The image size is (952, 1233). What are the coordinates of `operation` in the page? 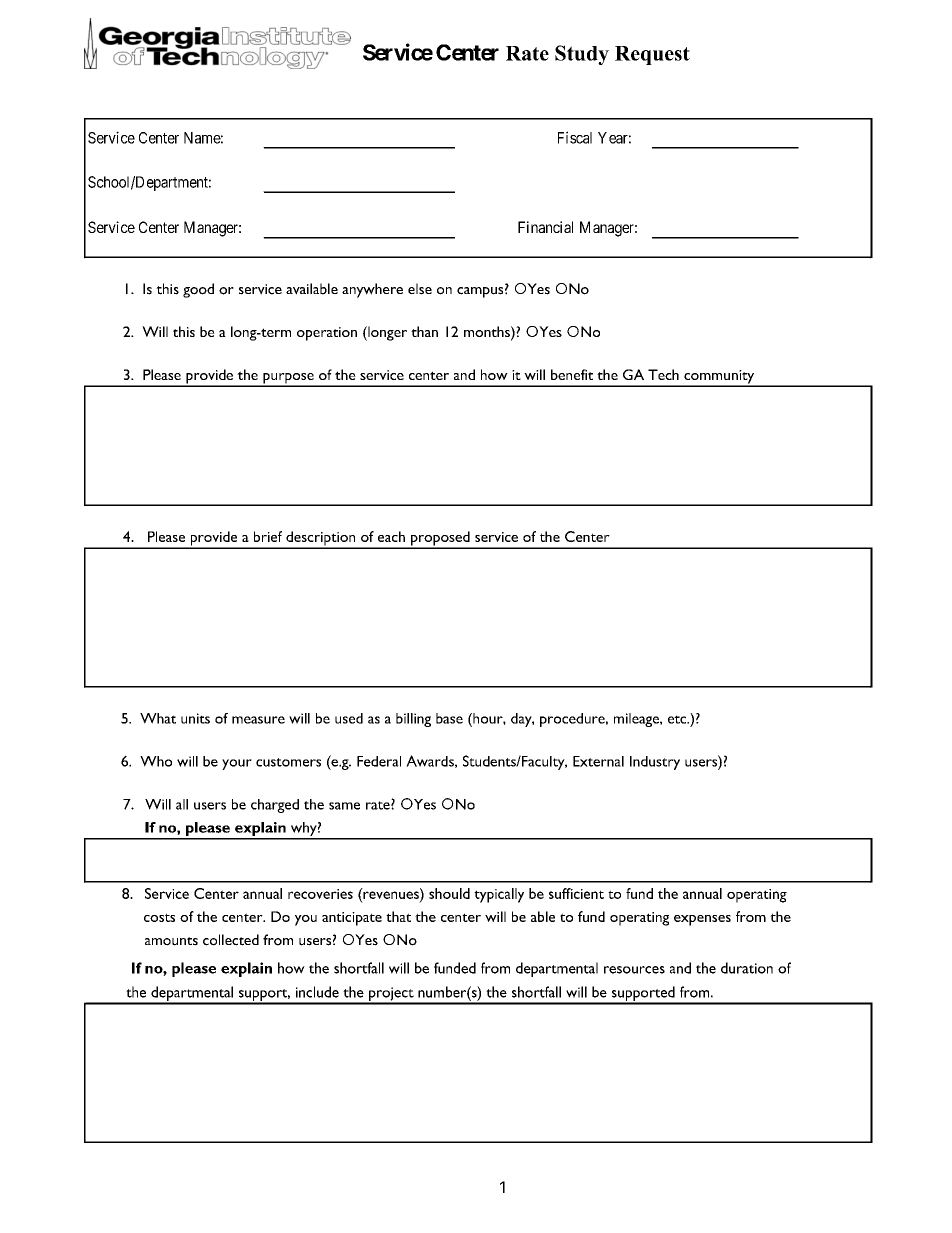 It's located at (327, 334).
